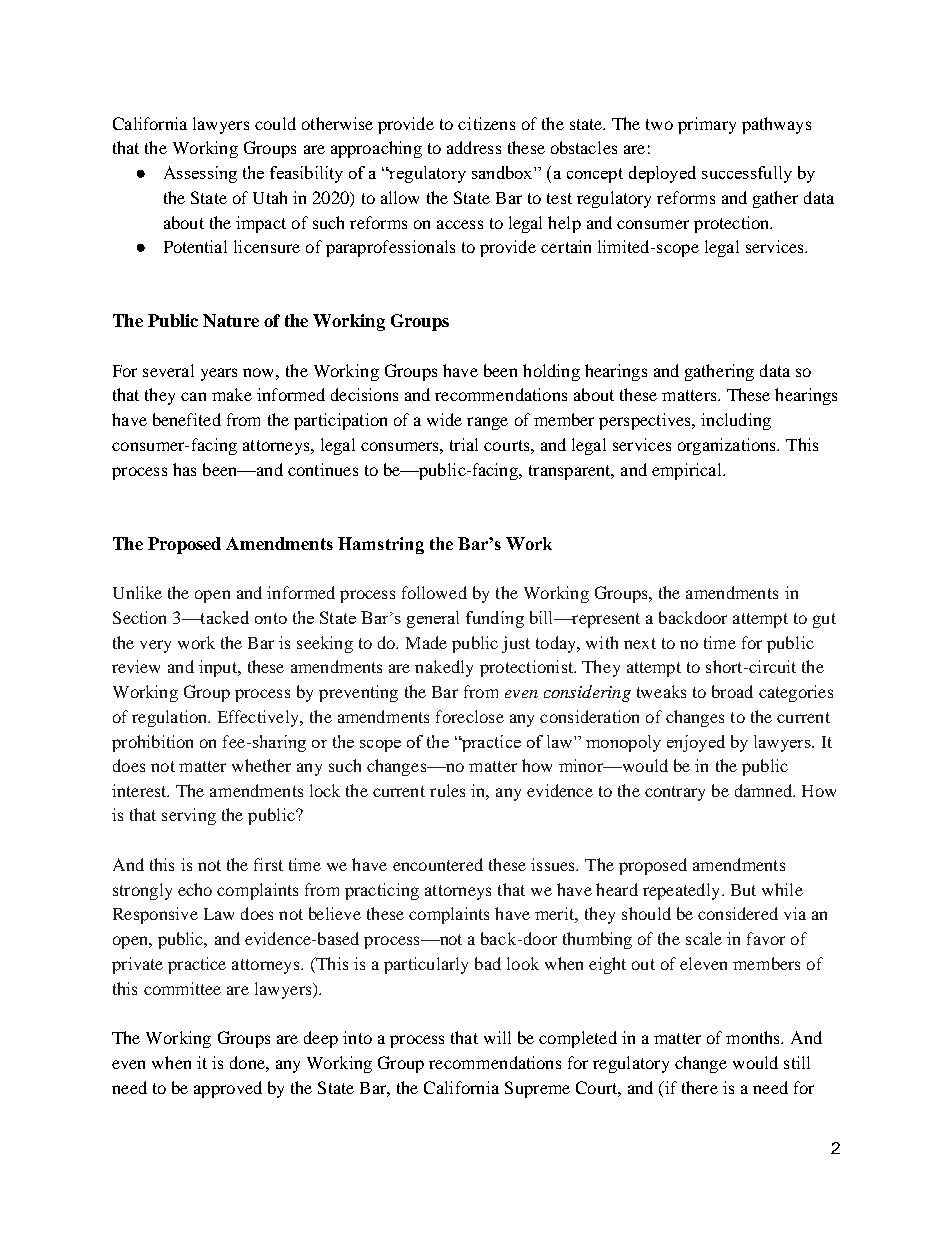 The image size is (952, 1233). What do you see at coordinates (824, 620) in the screenshot?
I see `gut` at bounding box center [824, 620].
